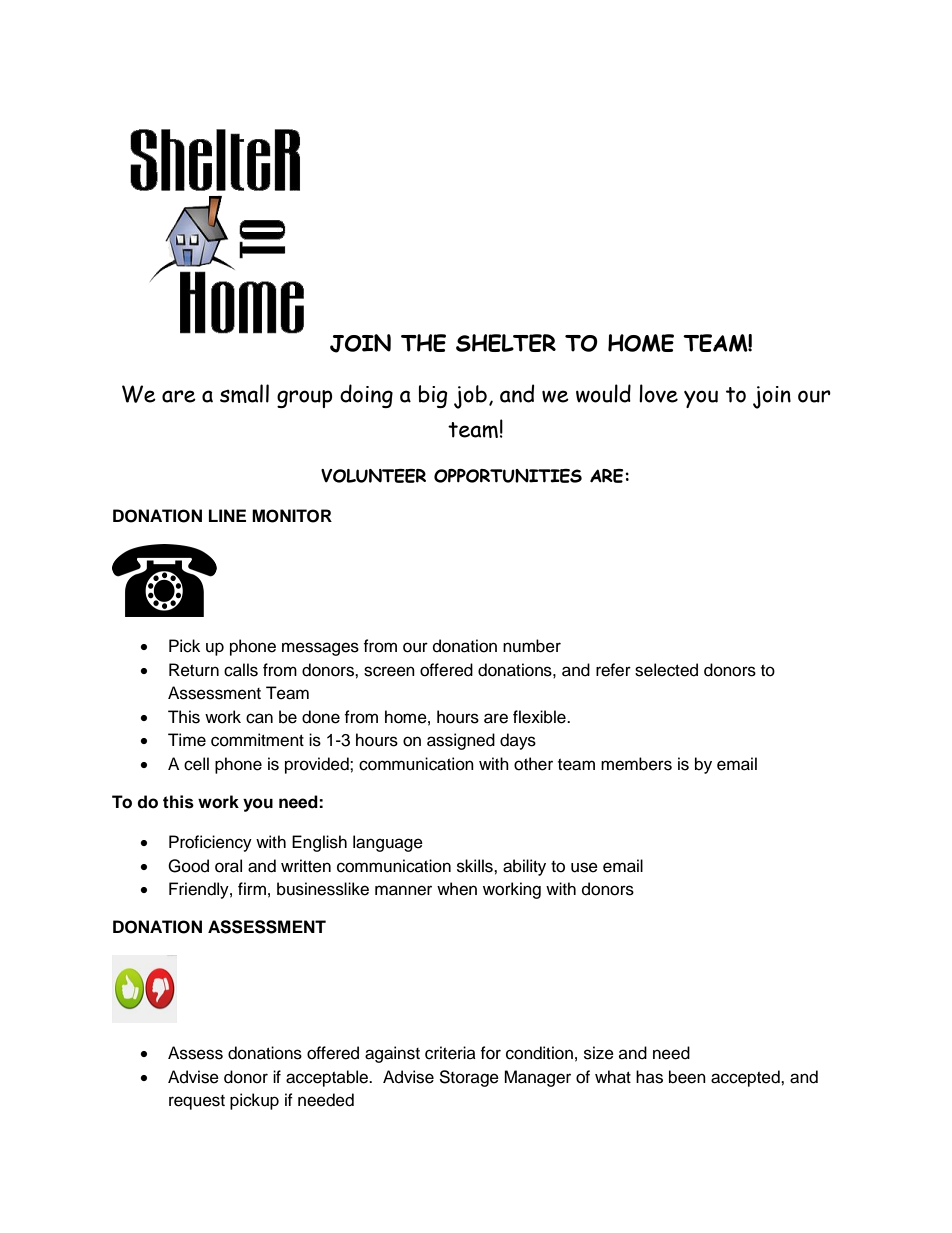 The image size is (952, 1233). What do you see at coordinates (636, 764) in the screenshot?
I see `members` at bounding box center [636, 764].
